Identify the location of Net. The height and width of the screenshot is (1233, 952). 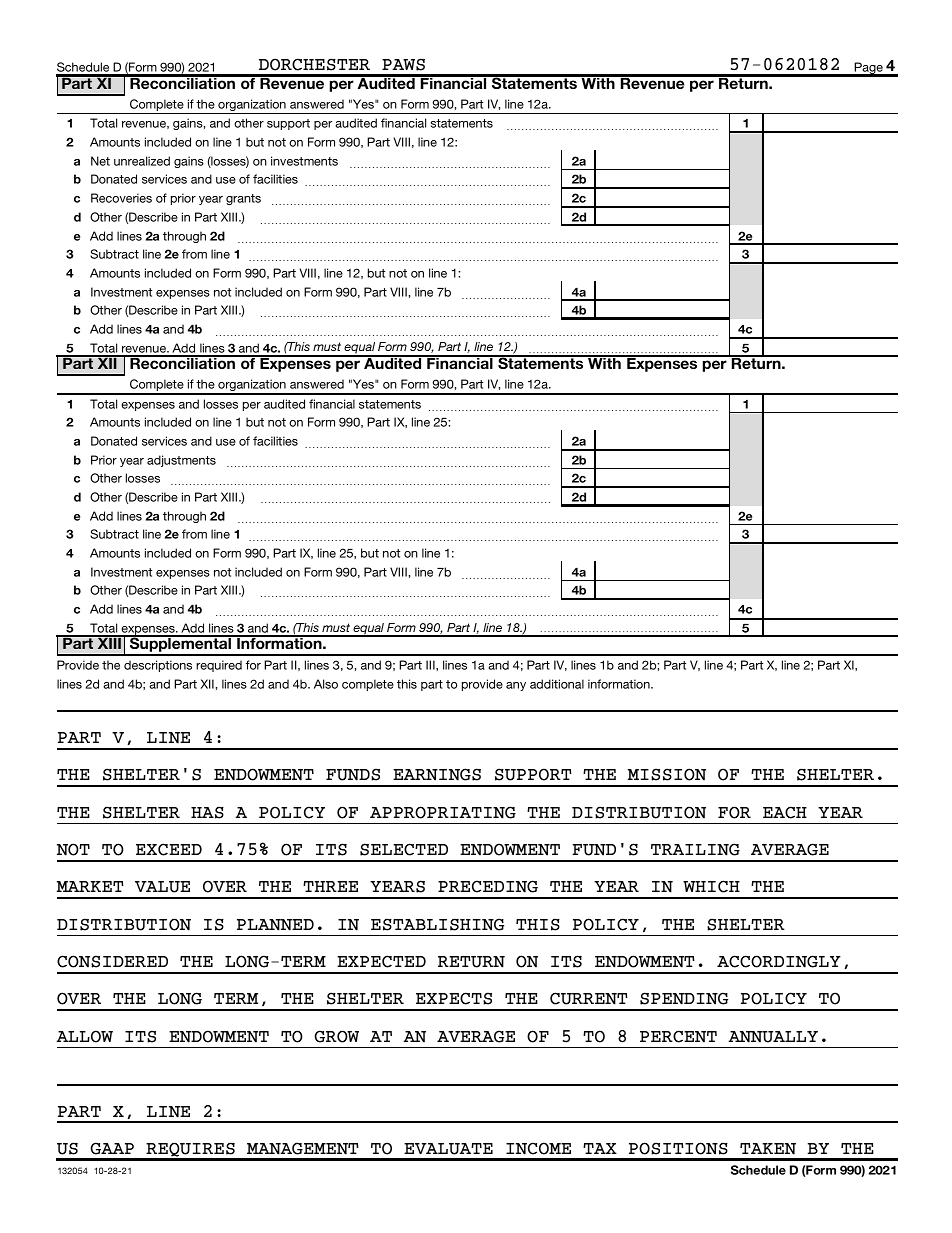
(100, 161).
